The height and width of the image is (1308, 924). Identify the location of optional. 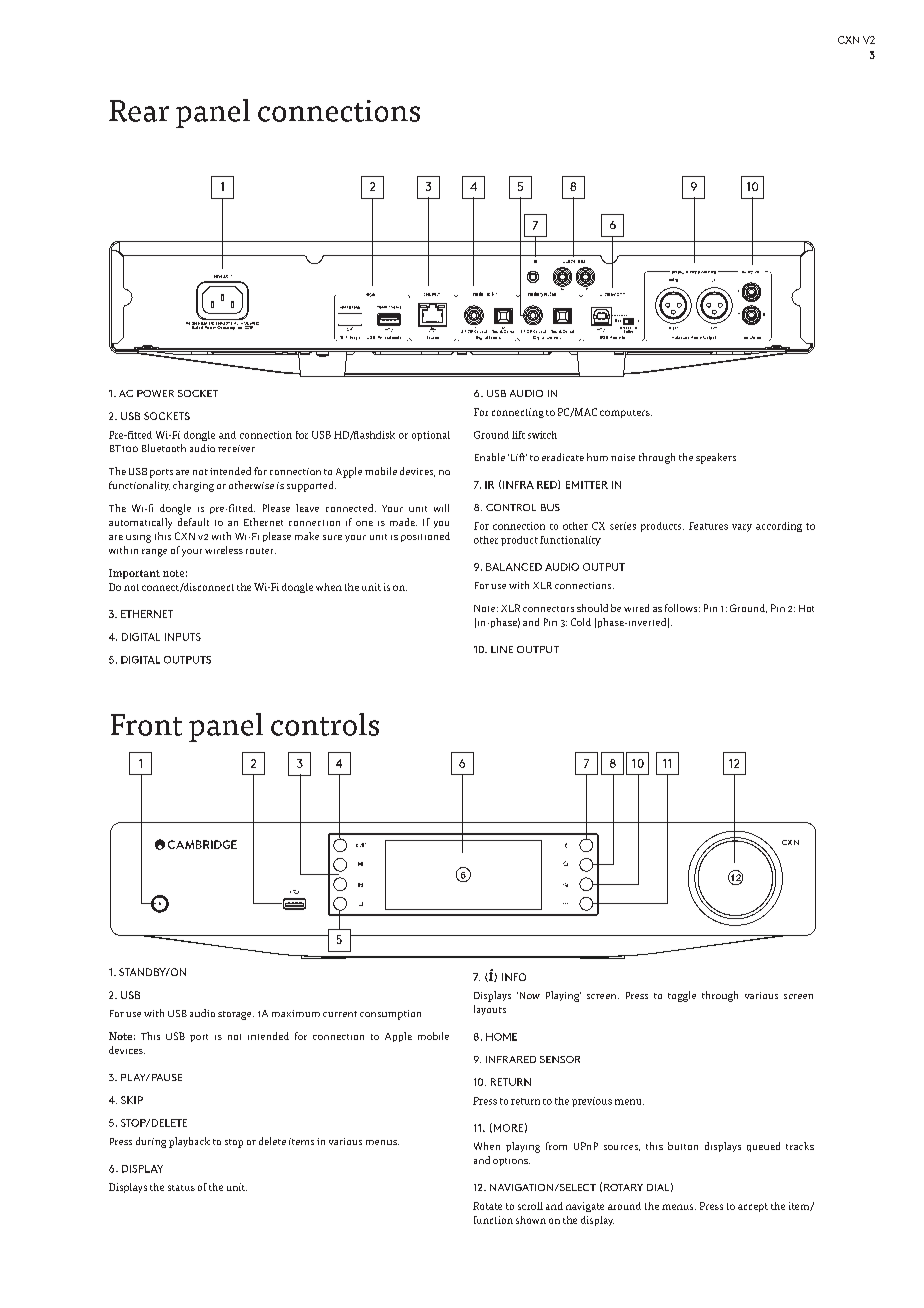
(431, 436).
